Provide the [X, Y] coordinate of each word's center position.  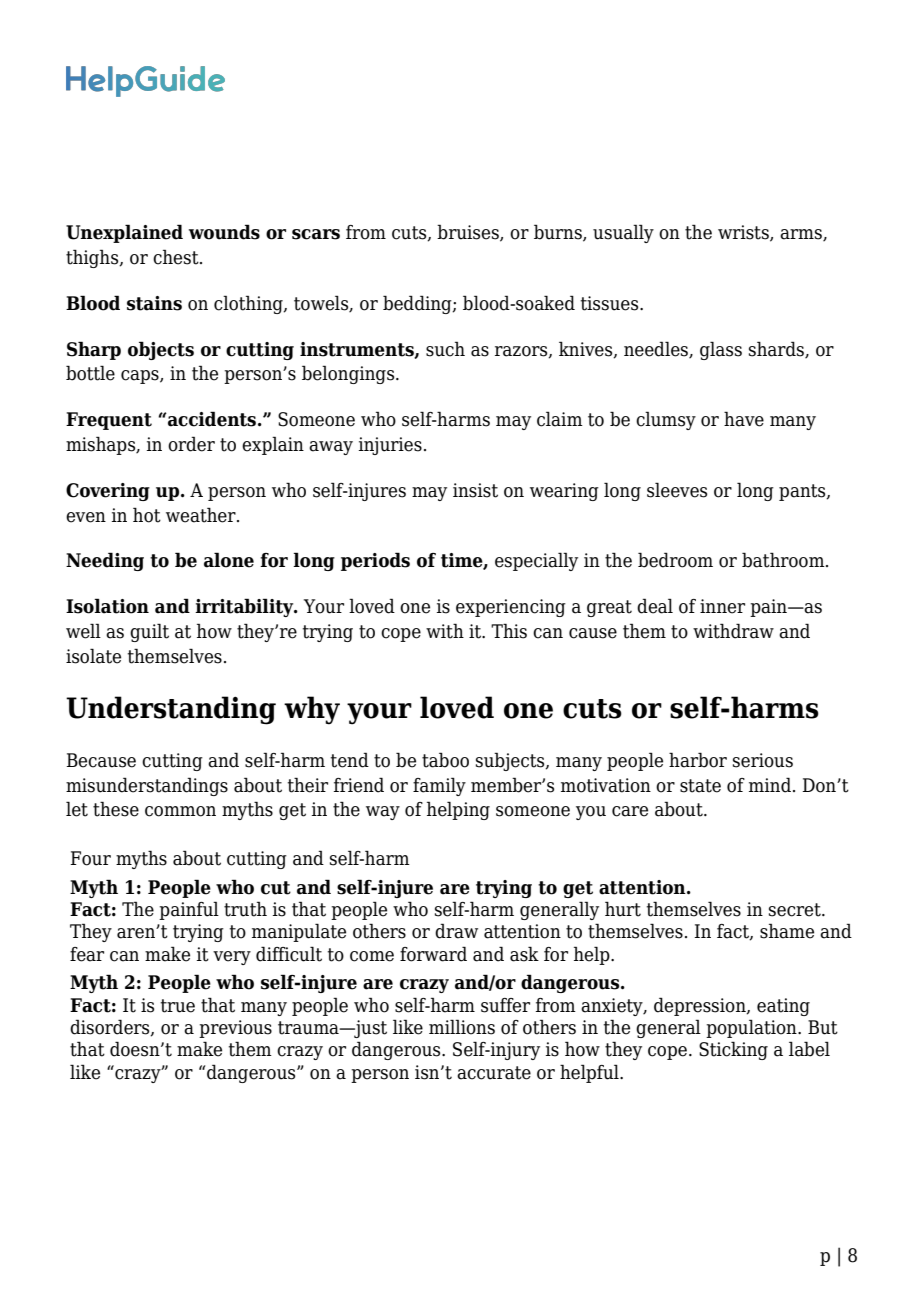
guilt [149, 632]
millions [462, 1027]
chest [177, 257]
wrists [744, 233]
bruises [469, 233]
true [178, 1006]
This [509, 631]
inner [722, 606]
